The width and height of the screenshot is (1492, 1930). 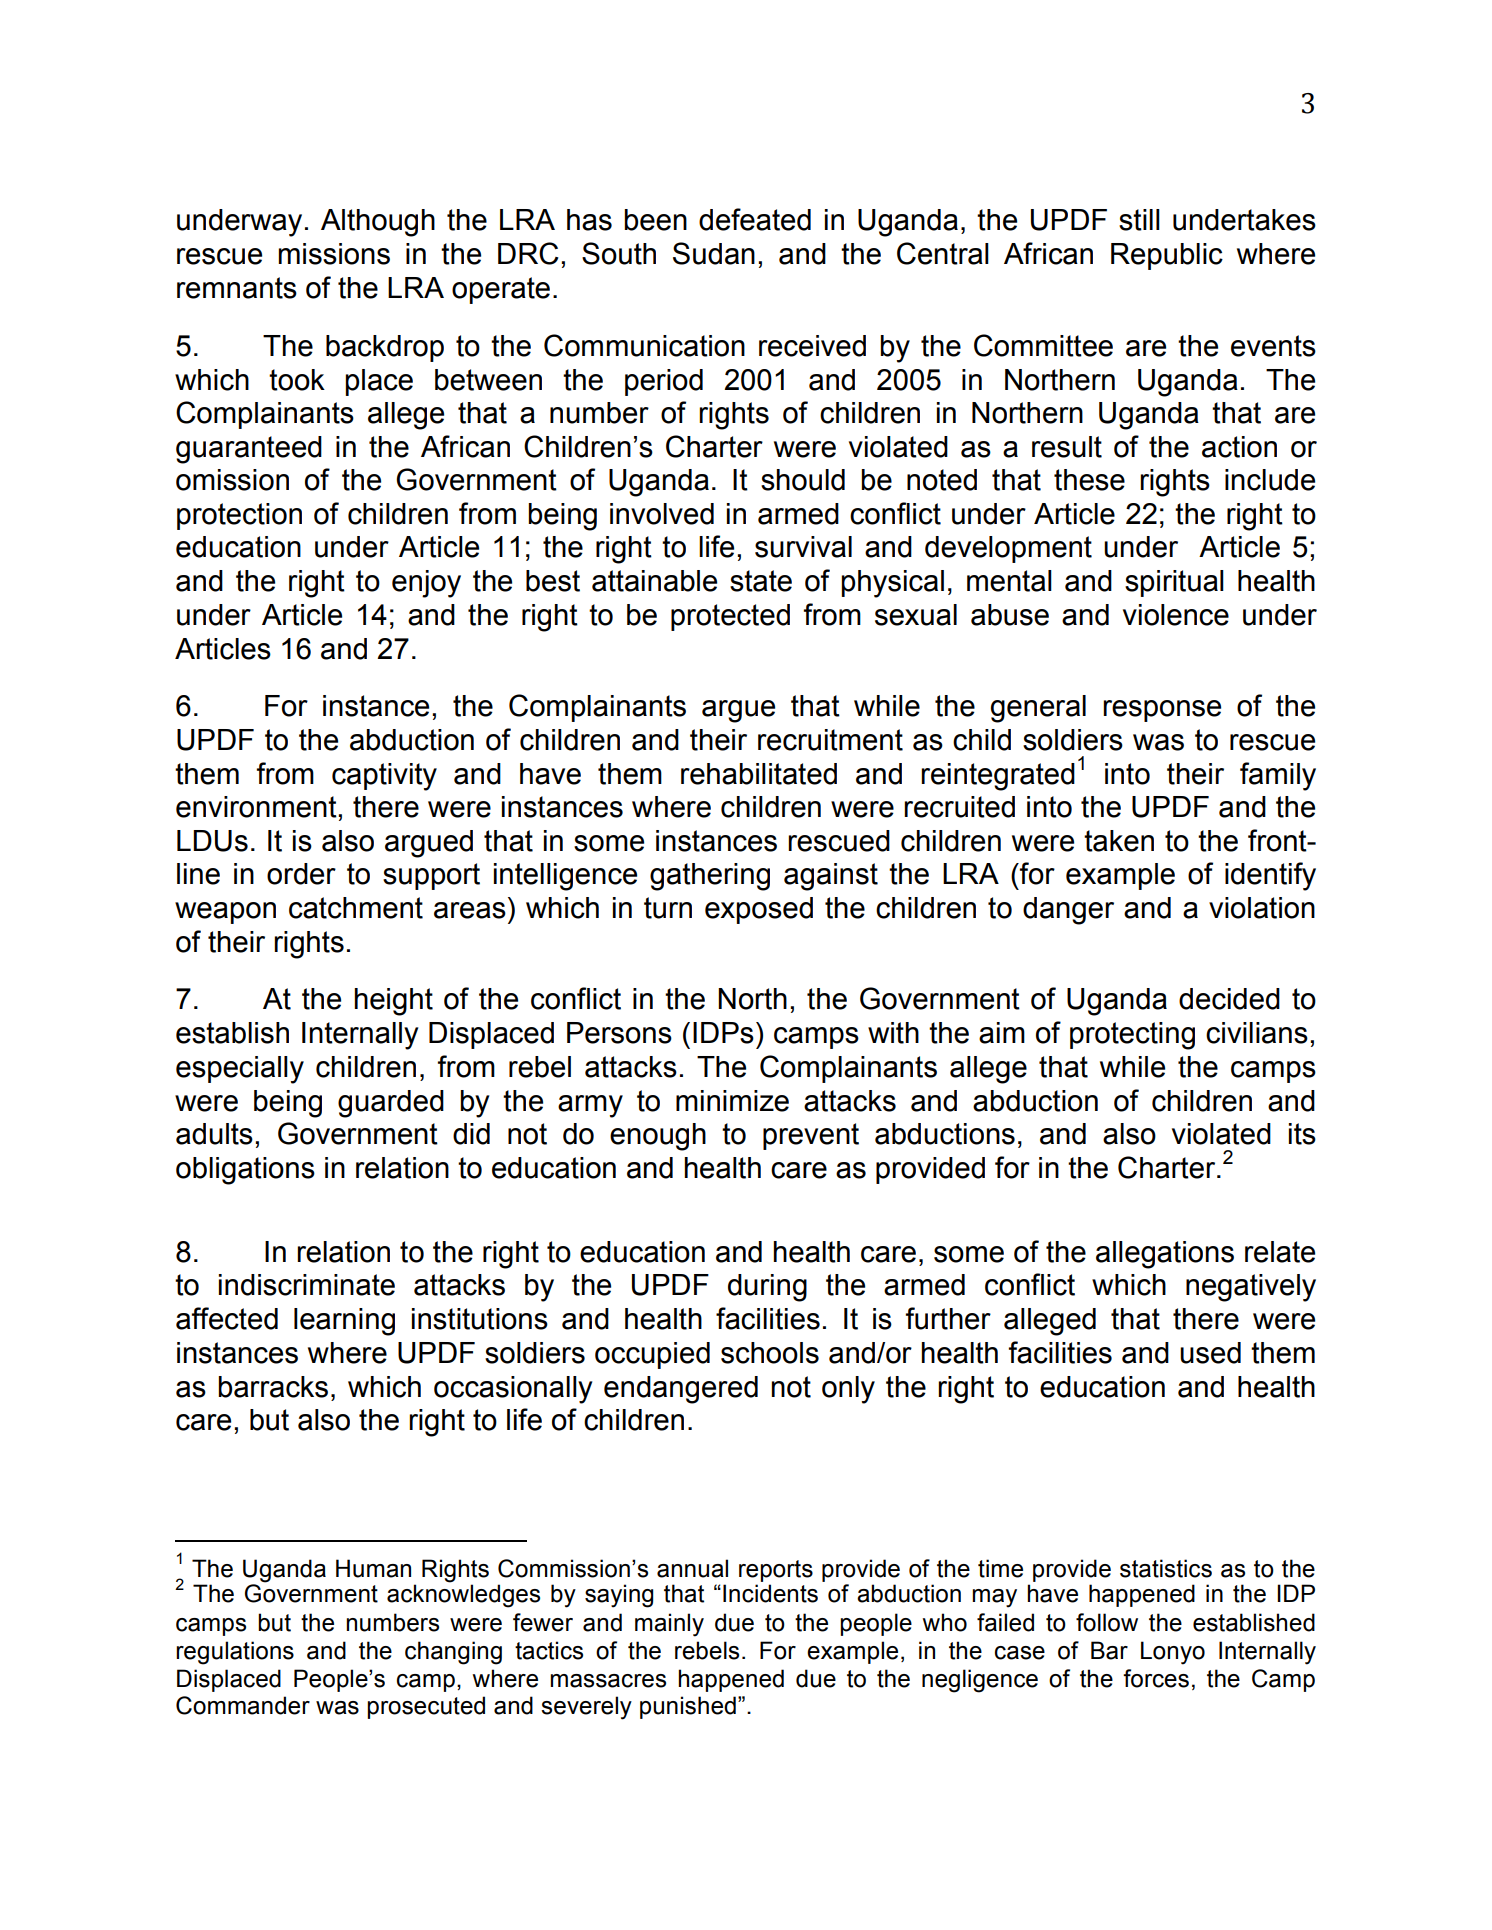 I want to click on missions, so click(x=334, y=254).
